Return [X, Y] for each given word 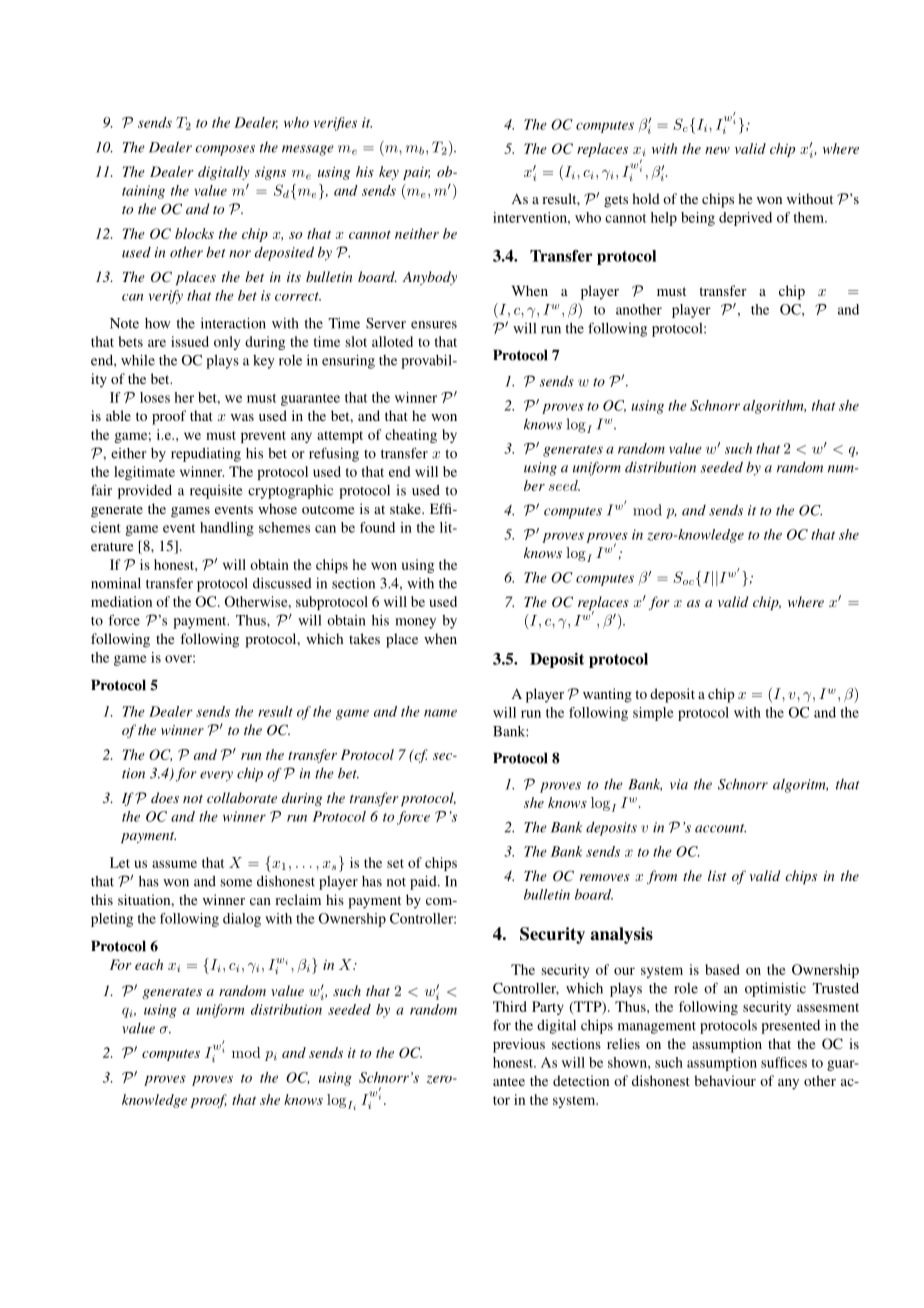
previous [519, 1045]
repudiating [206, 454]
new [717, 150]
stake [406, 508]
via [679, 784]
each [149, 964]
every [216, 776]
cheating [411, 436]
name [440, 713]
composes [225, 150]
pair [416, 173]
